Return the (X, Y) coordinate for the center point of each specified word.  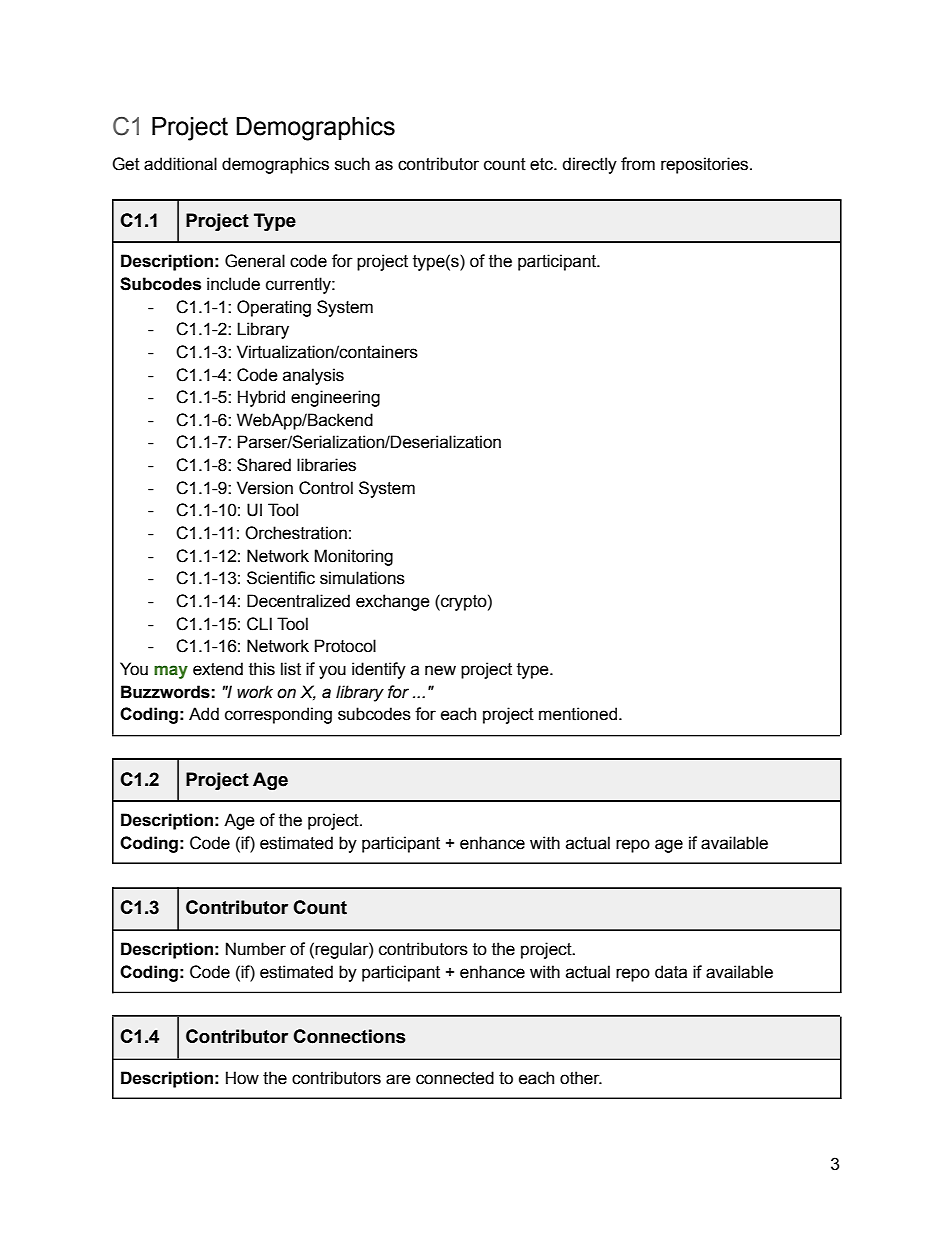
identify (379, 670)
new (440, 670)
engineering (335, 398)
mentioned (578, 714)
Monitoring (353, 557)
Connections (349, 1036)
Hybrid (261, 398)
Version (265, 488)
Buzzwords (165, 692)
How (242, 1078)
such (352, 164)
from (638, 164)
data (671, 972)
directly (589, 165)
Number (256, 949)
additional (180, 164)
